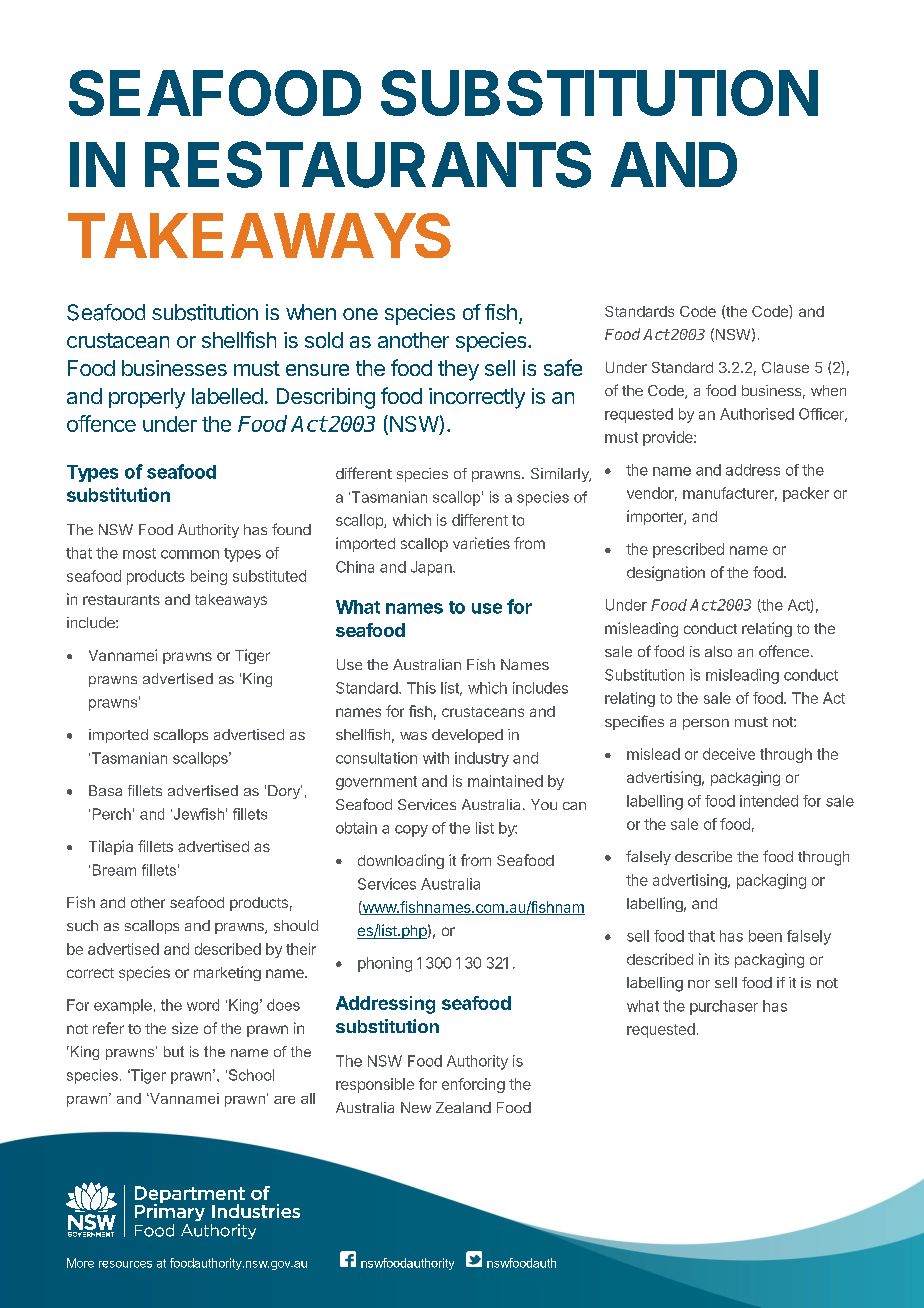  Describe the element at coordinates (147, 398) in the document. I see `properly` at that location.
